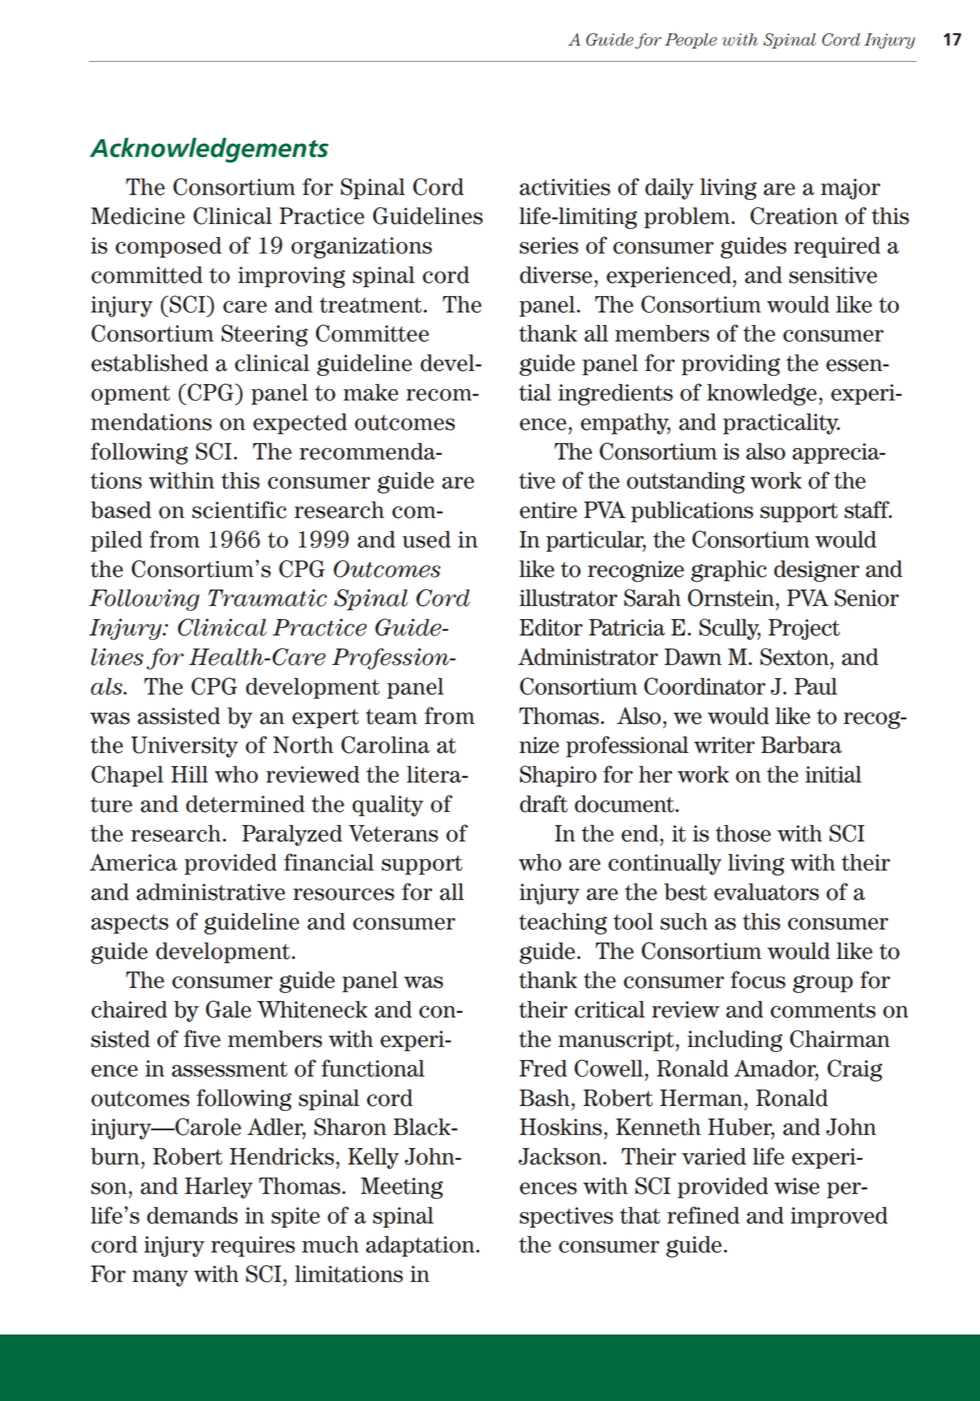 Image resolution: width=980 pixels, height=1401 pixels. Describe the element at coordinates (795, 657) in the screenshot. I see `Sexton` at that location.
